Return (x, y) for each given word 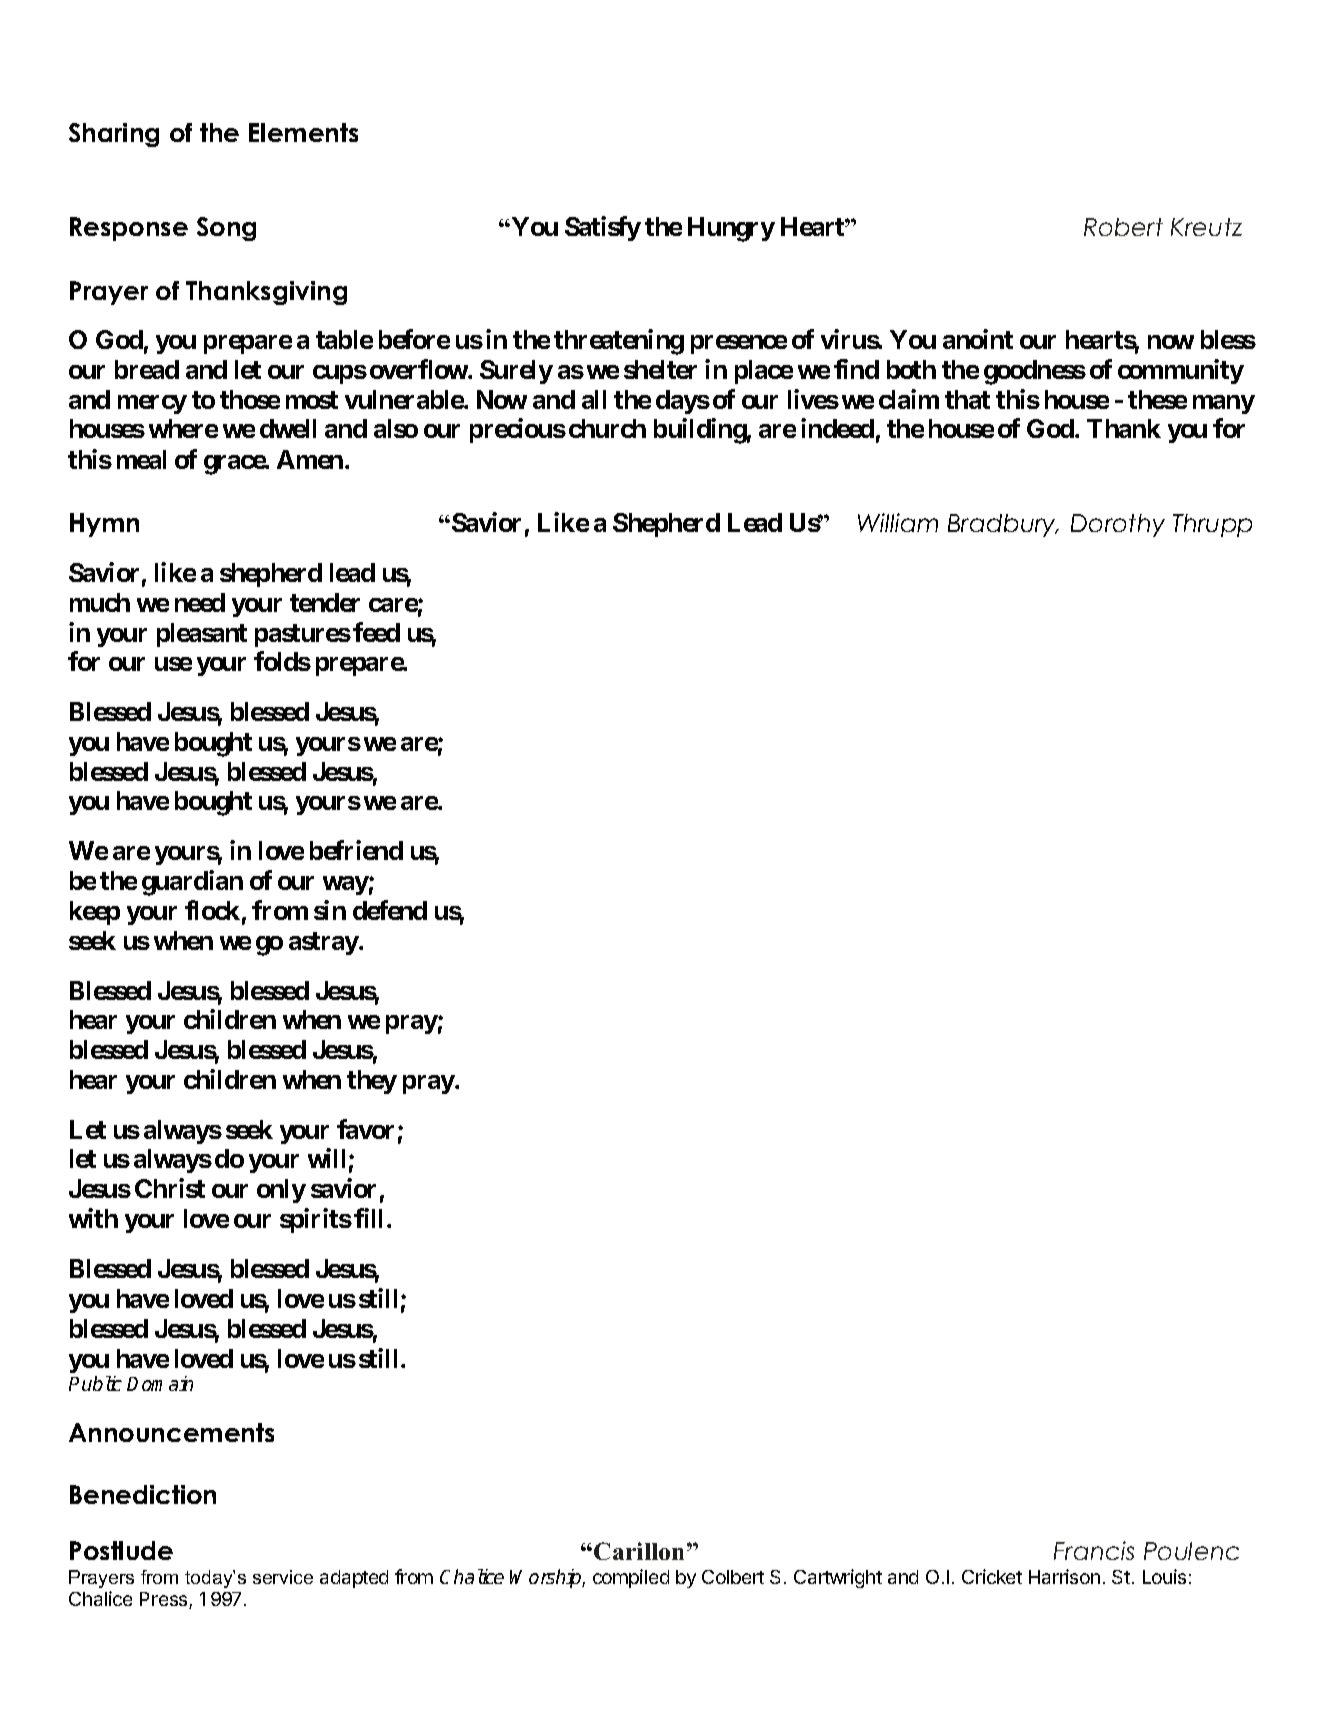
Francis (1094, 1550)
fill (368, 1218)
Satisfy (603, 228)
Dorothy (1118, 525)
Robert (1123, 227)
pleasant (202, 635)
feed (376, 632)
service (283, 1577)
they (372, 1082)
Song (226, 229)
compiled (631, 1578)
